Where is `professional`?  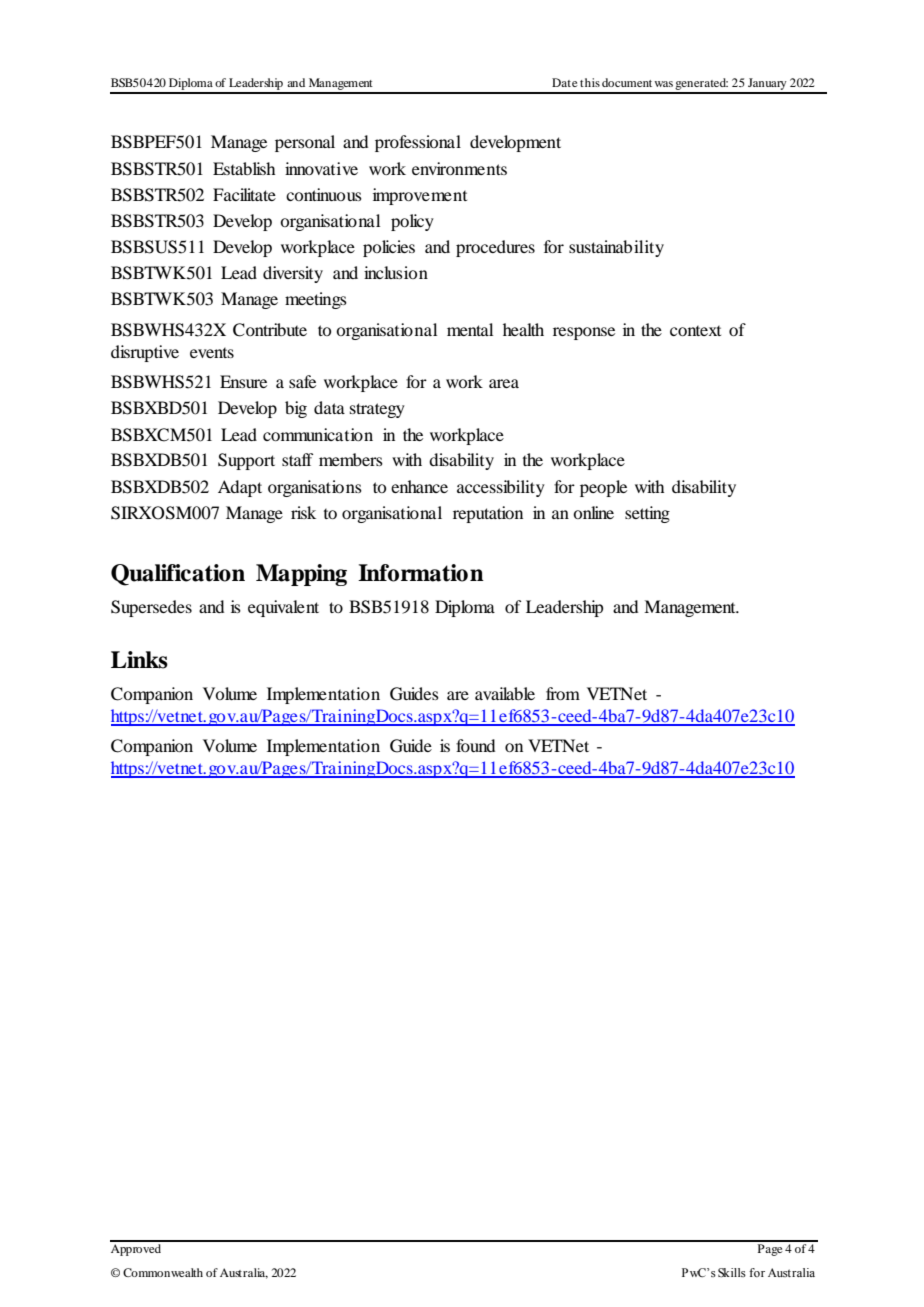
professional is located at coordinates (418, 143).
